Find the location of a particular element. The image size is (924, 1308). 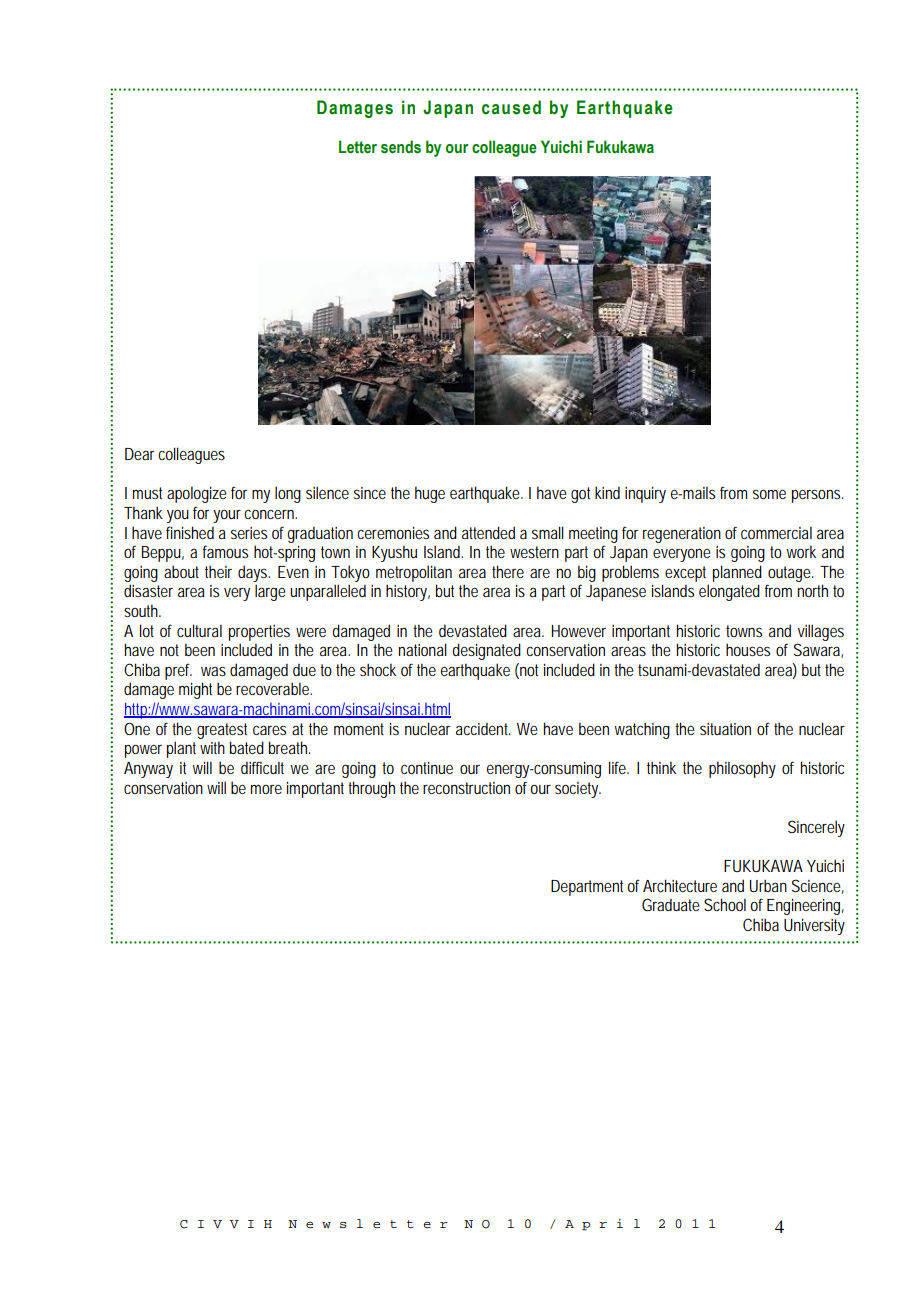

your is located at coordinates (229, 516).
